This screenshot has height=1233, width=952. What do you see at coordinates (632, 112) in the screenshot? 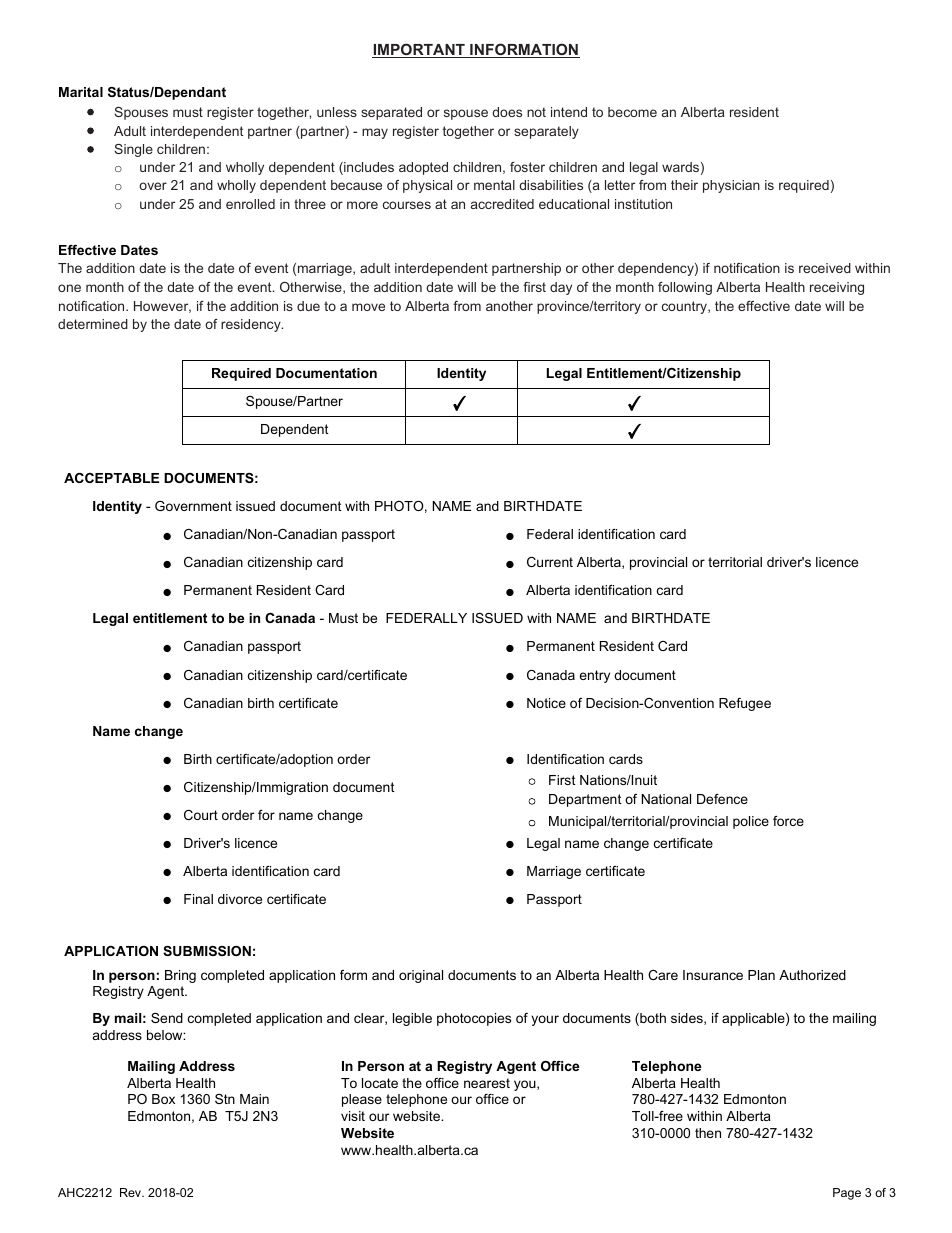
I see `become` at bounding box center [632, 112].
